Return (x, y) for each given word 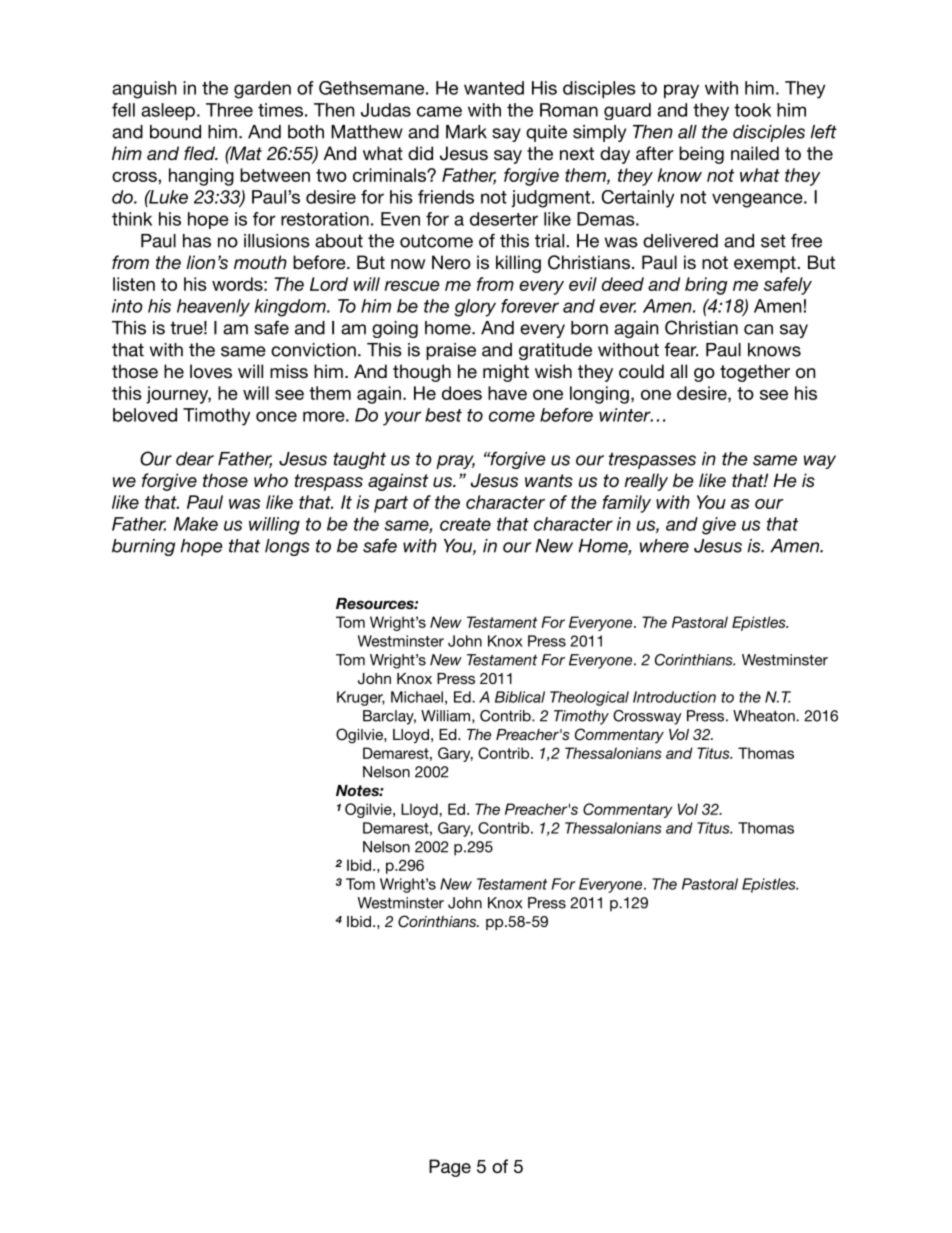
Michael (417, 697)
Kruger (361, 698)
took (752, 110)
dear (195, 459)
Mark (466, 132)
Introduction (674, 697)
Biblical (520, 697)
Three (229, 110)
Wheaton (765, 716)
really (646, 482)
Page (450, 1168)
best (443, 415)
